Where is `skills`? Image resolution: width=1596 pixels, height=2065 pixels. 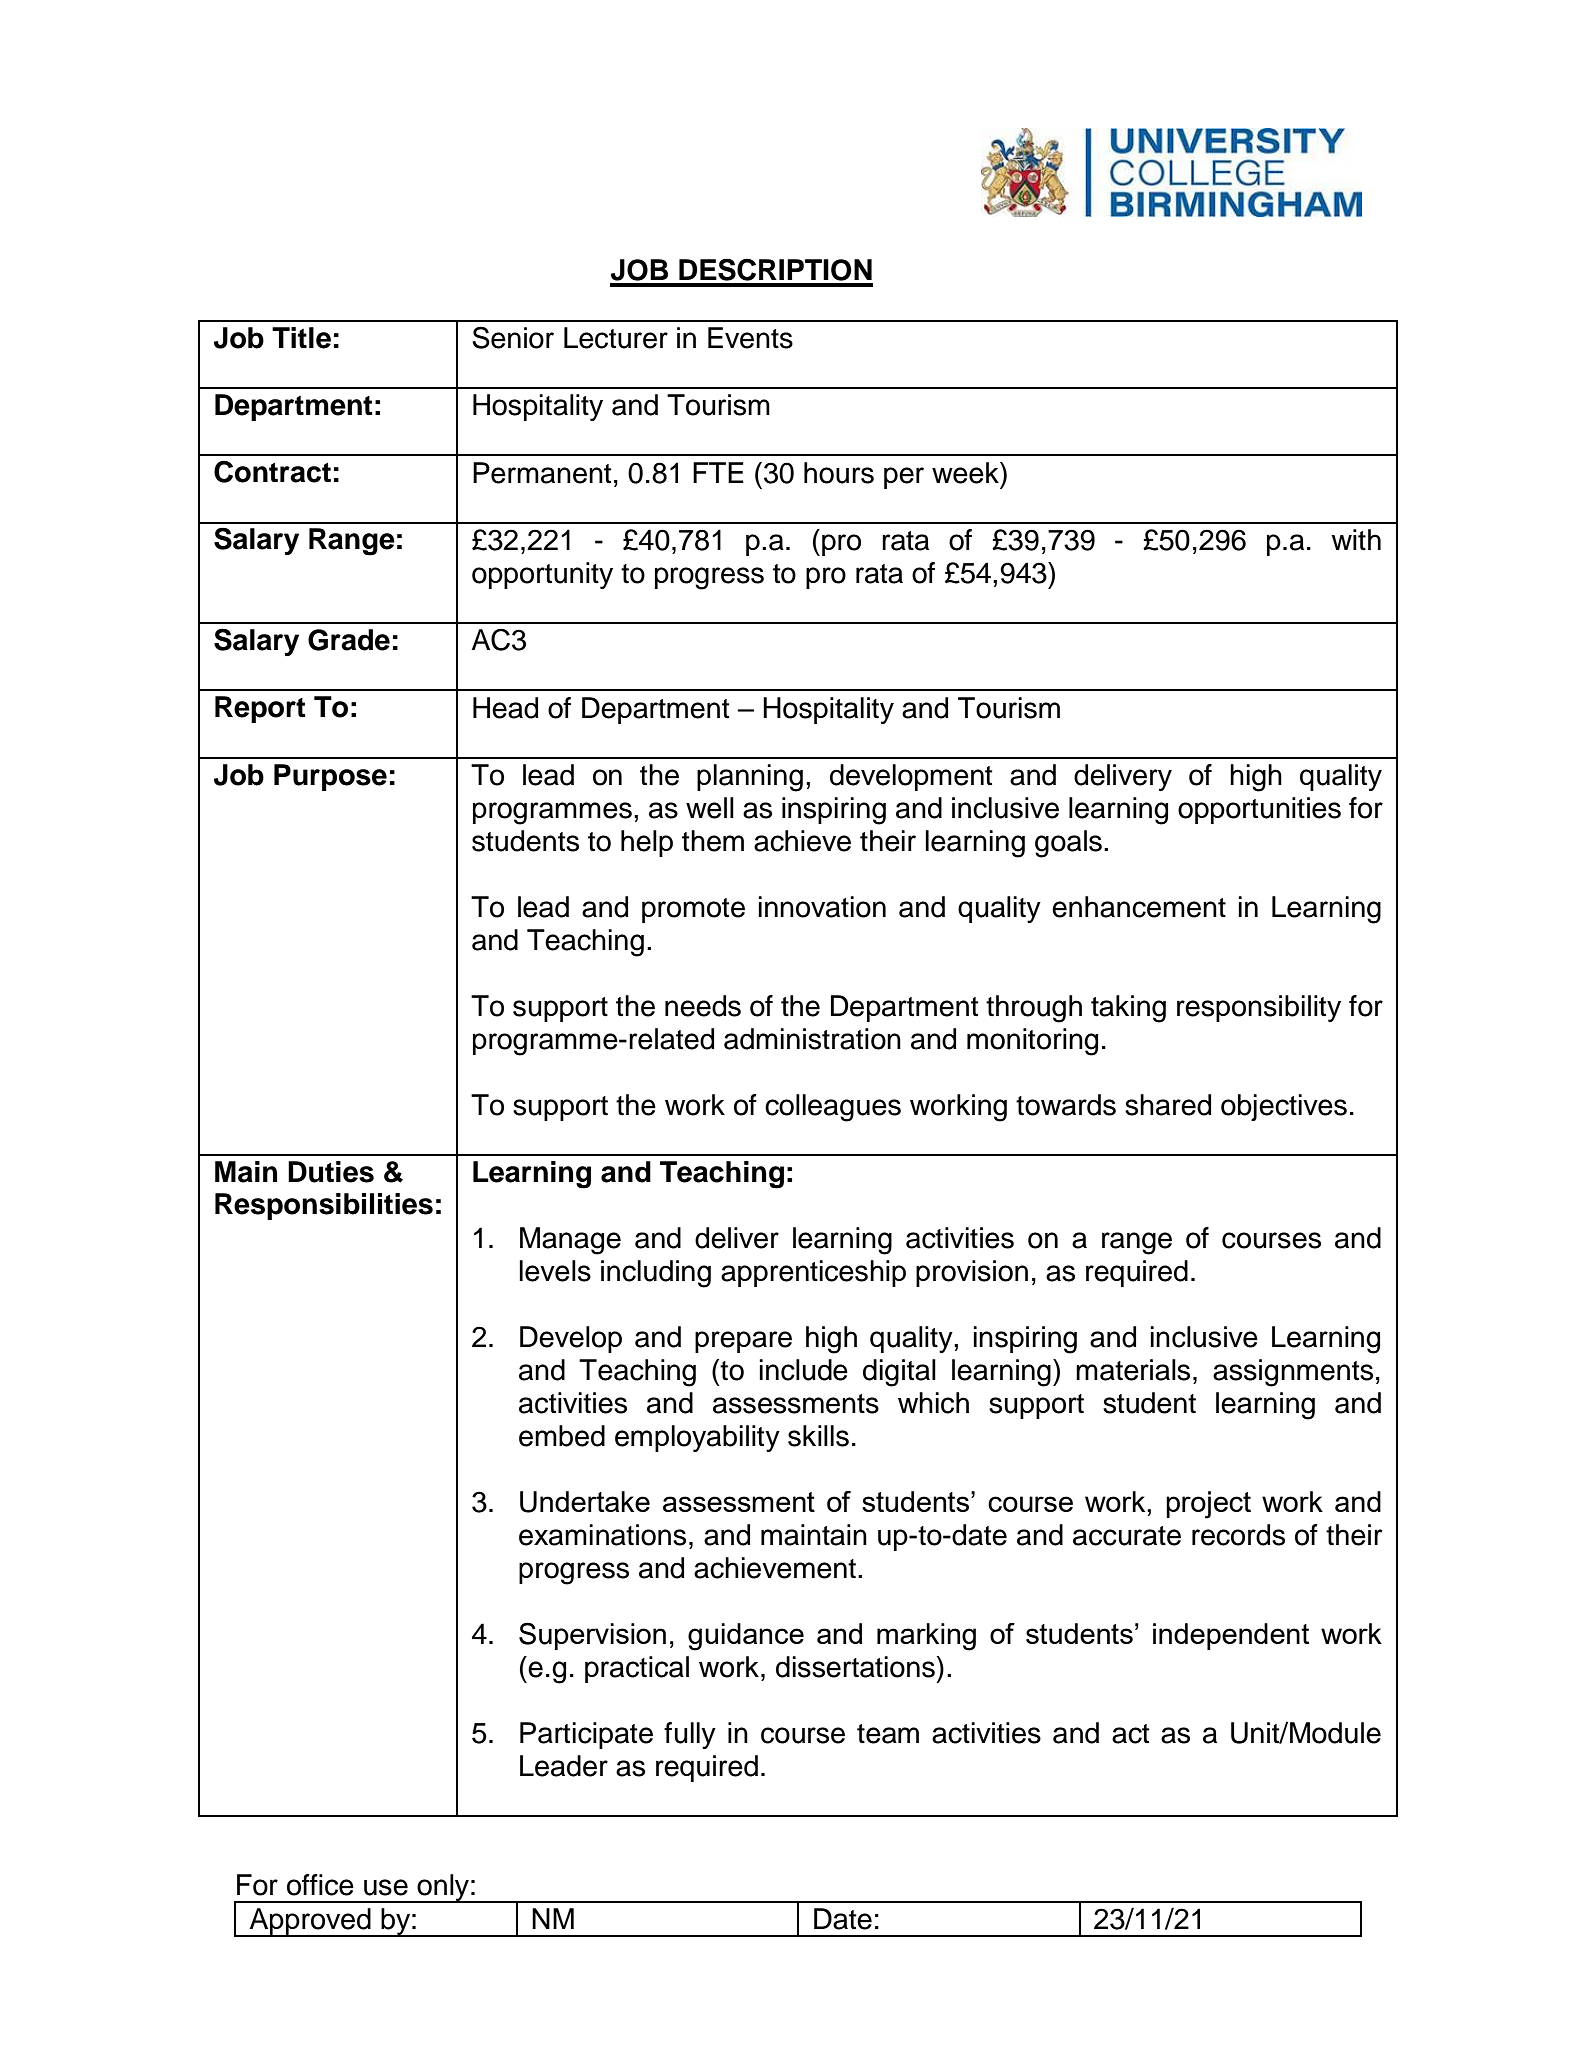
skills is located at coordinates (818, 1436).
